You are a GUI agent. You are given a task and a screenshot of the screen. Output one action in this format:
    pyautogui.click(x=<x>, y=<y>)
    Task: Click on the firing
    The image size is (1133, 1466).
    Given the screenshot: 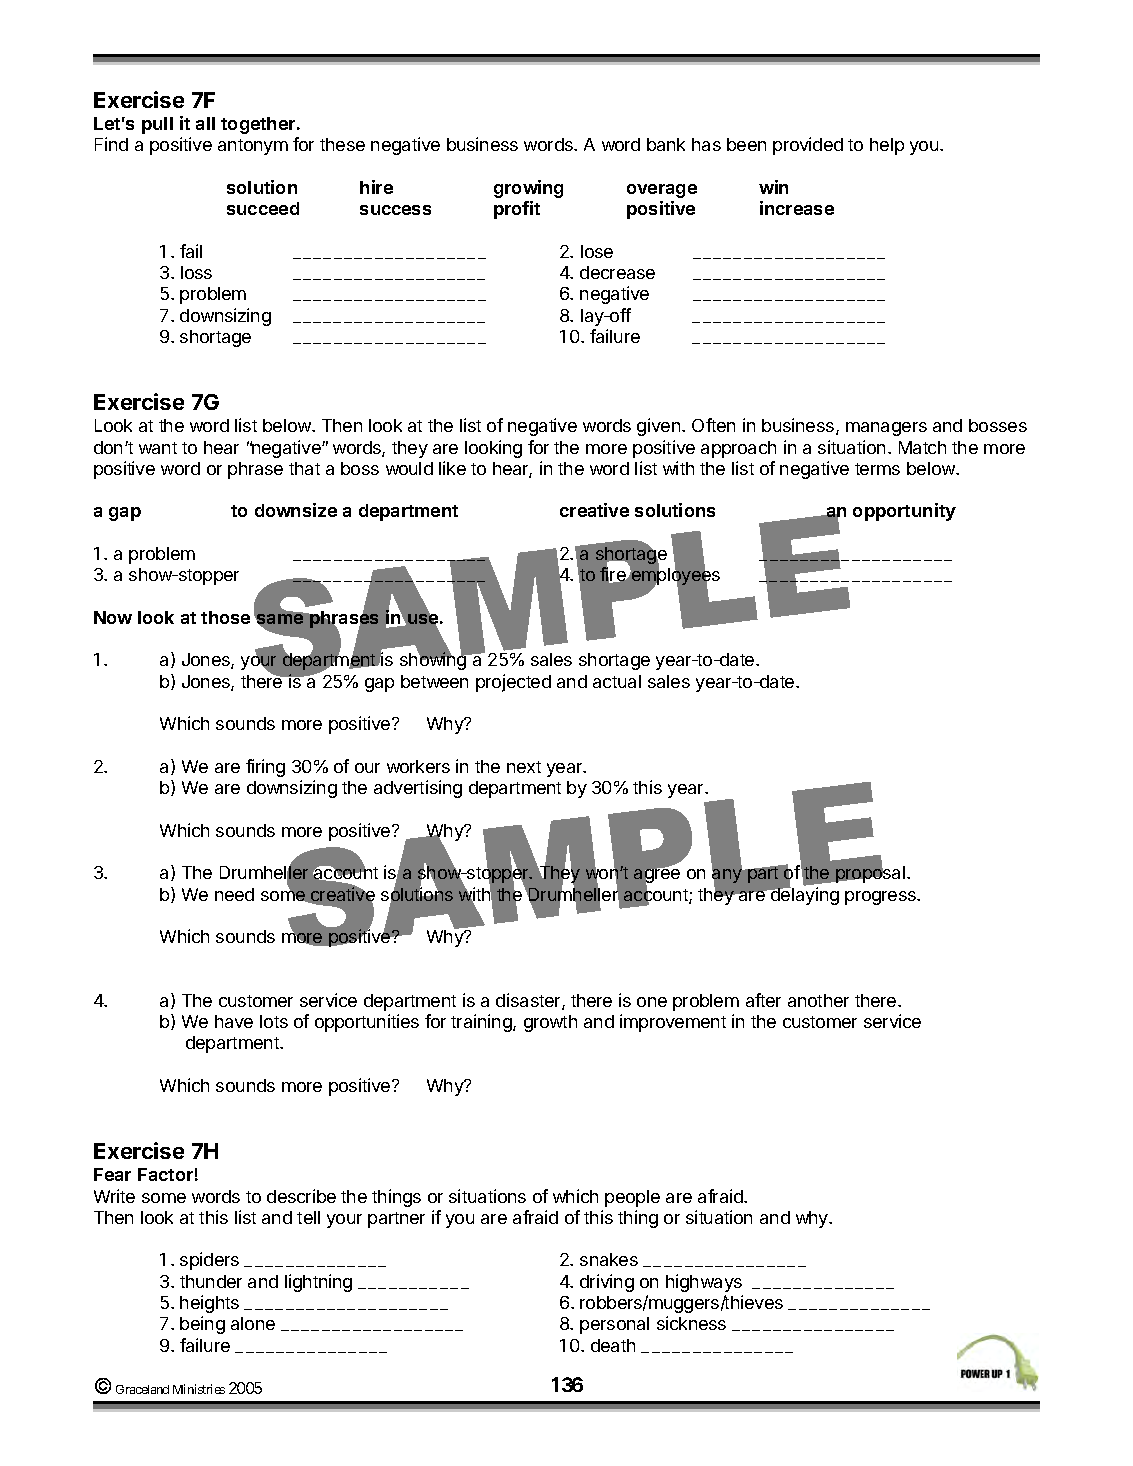 What is the action you would take?
    pyautogui.click(x=265, y=768)
